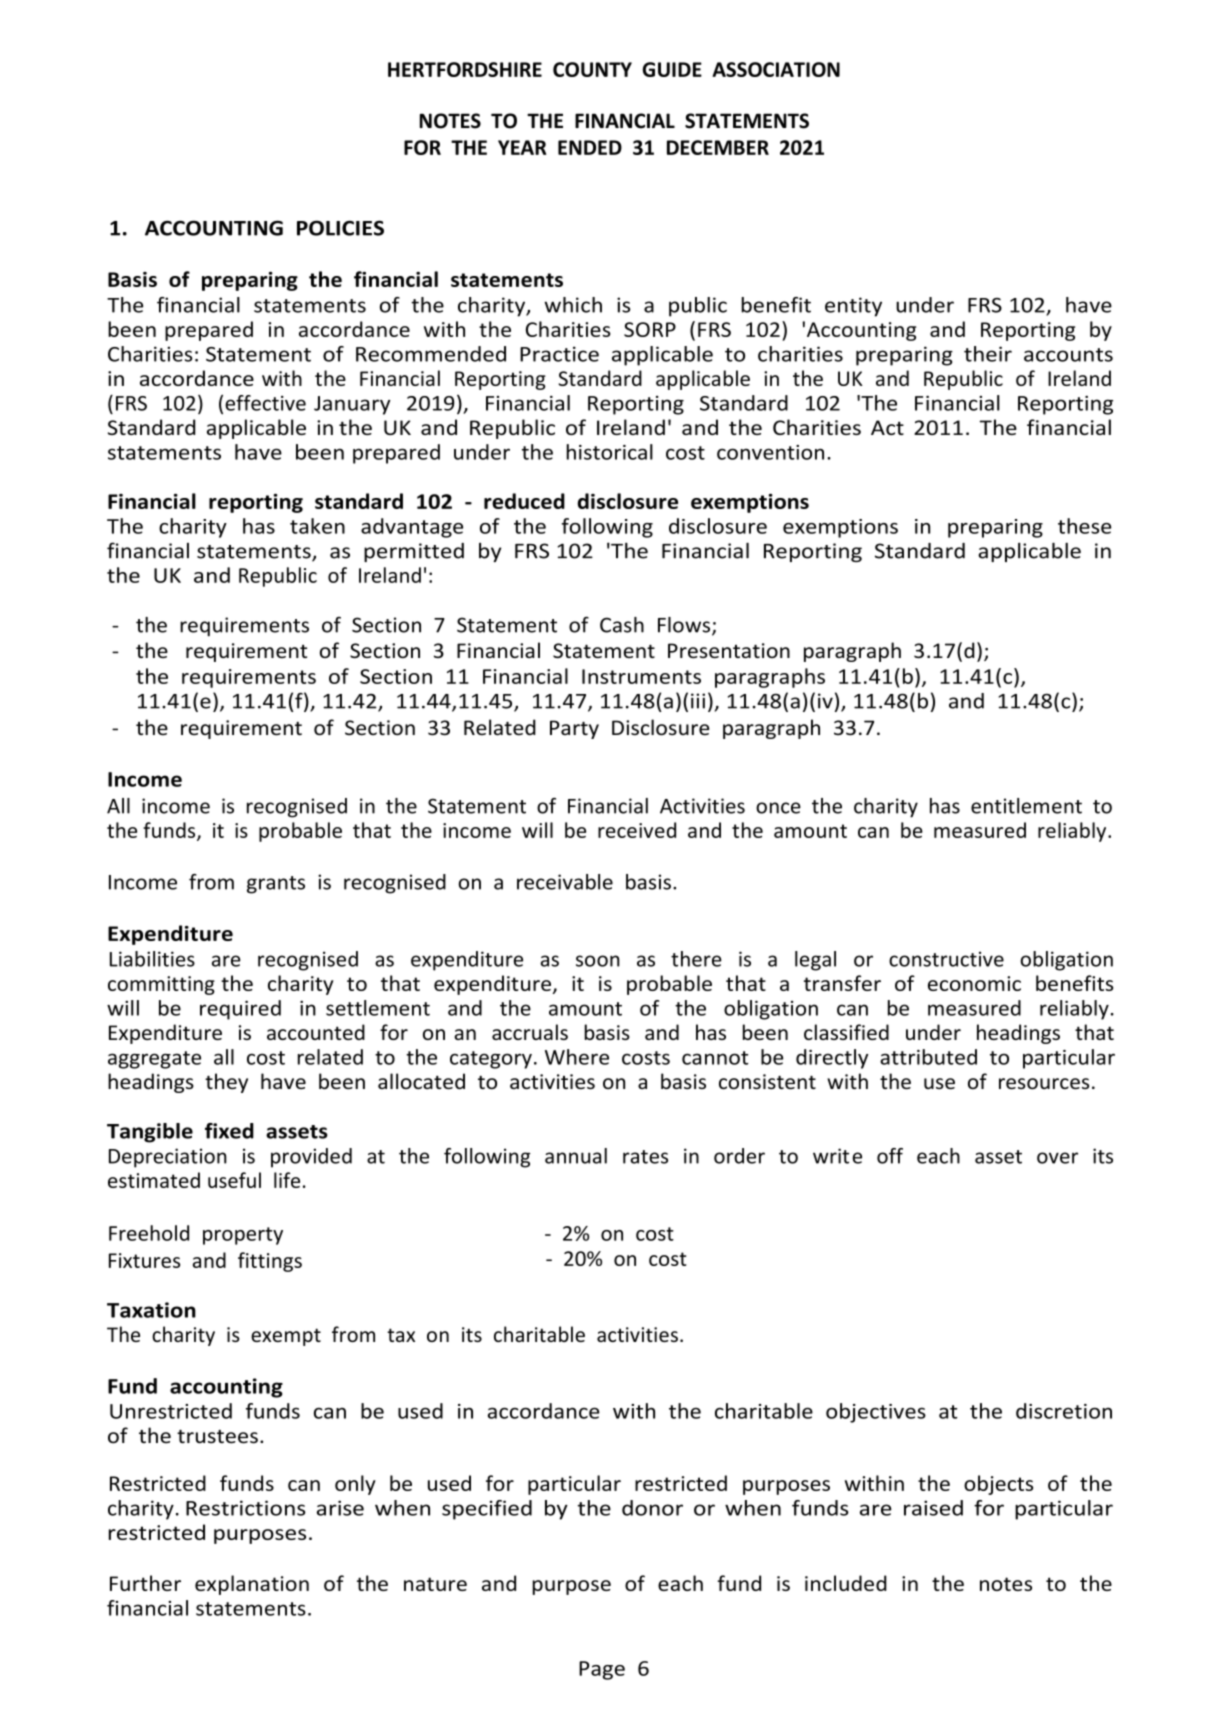 This page has height=1719, width=1216. Describe the element at coordinates (592, 69) in the page. I see `COUNTY` at that location.
